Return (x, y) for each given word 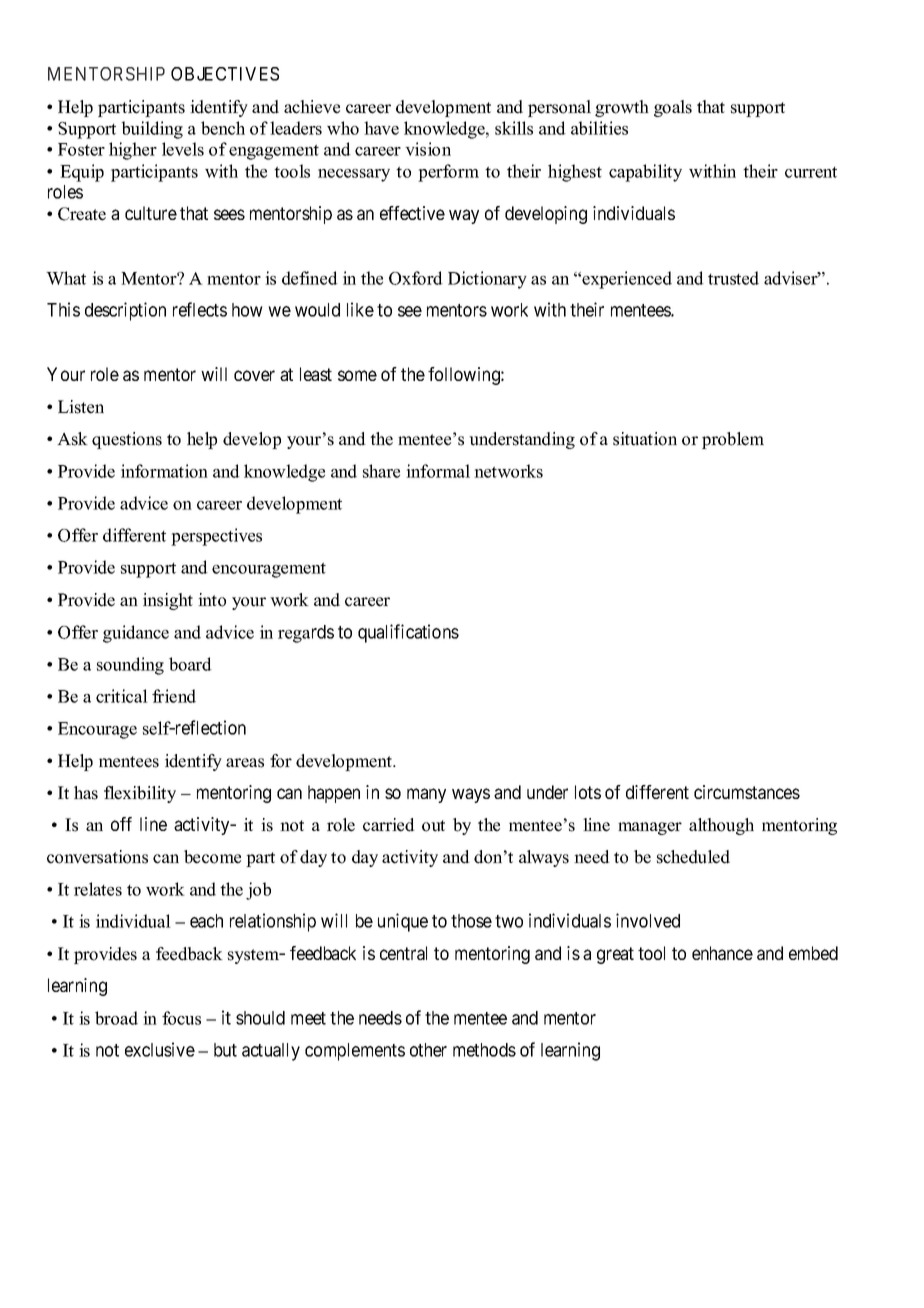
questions (127, 440)
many (426, 795)
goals (673, 108)
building (152, 130)
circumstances (747, 792)
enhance (722, 953)
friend (174, 696)
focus (181, 1018)
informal (438, 471)
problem (733, 440)
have (381, 128)
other (428, 1050)
